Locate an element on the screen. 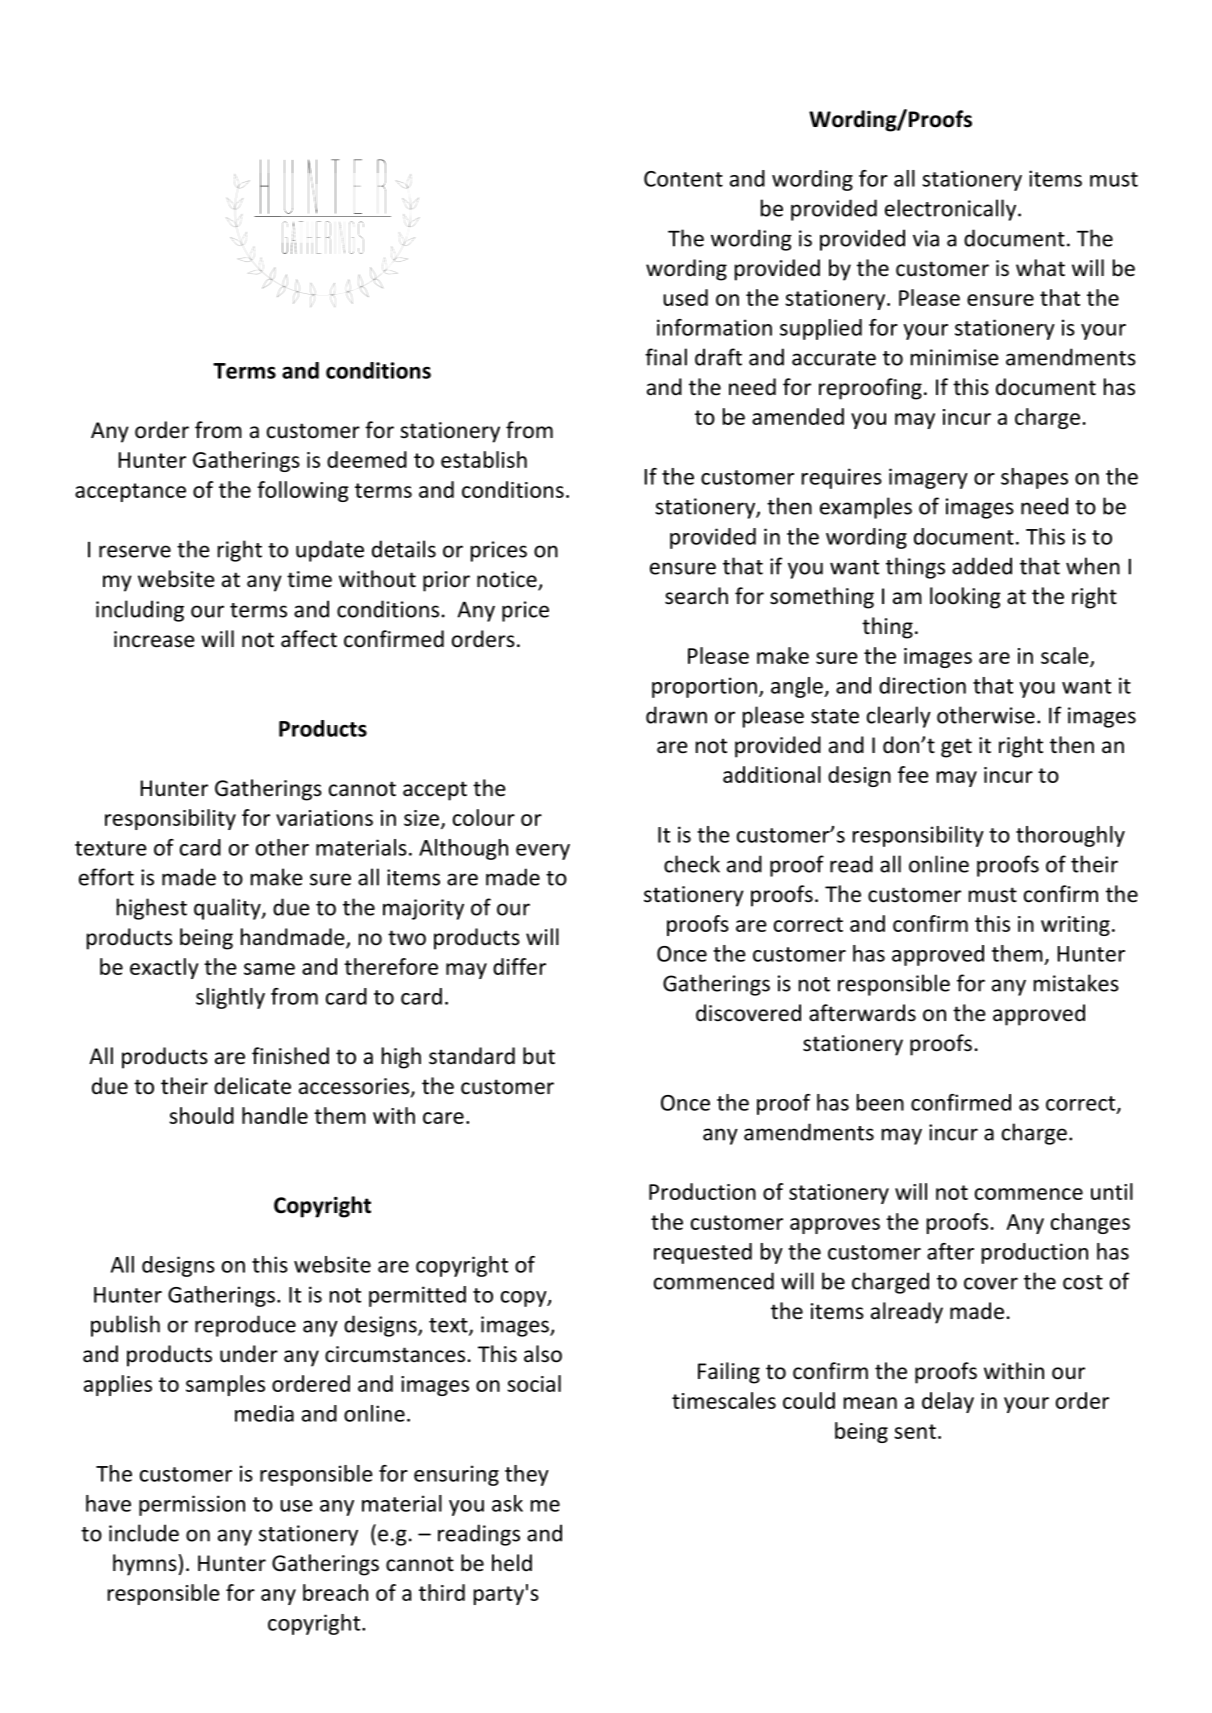  sent is located at coordinates (915, 1431).
